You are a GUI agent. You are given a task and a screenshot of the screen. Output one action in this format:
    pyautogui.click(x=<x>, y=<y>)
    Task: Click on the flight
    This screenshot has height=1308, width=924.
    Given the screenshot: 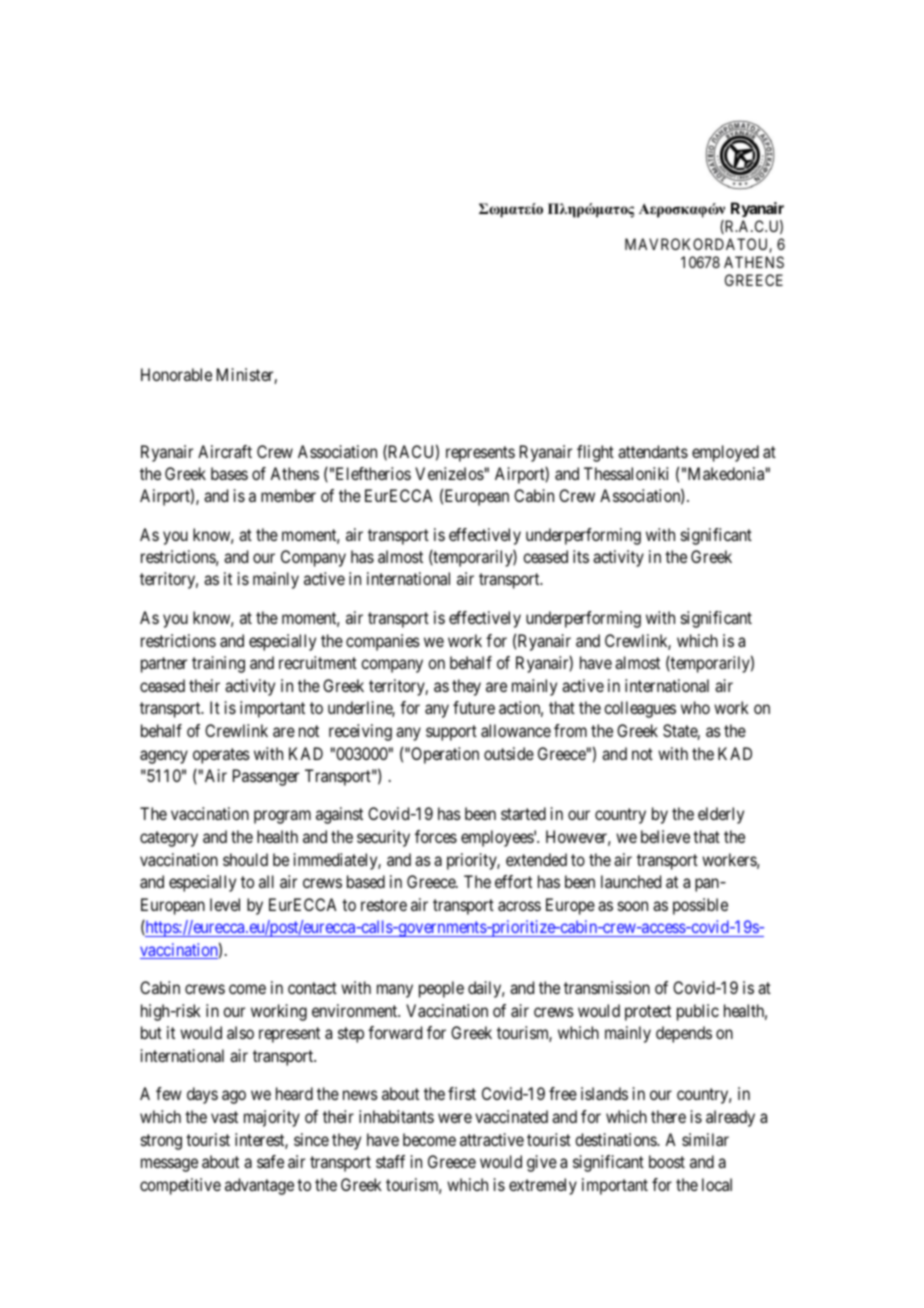 What is the action you would take?
    pyautogui.click(x=595, y=453)
